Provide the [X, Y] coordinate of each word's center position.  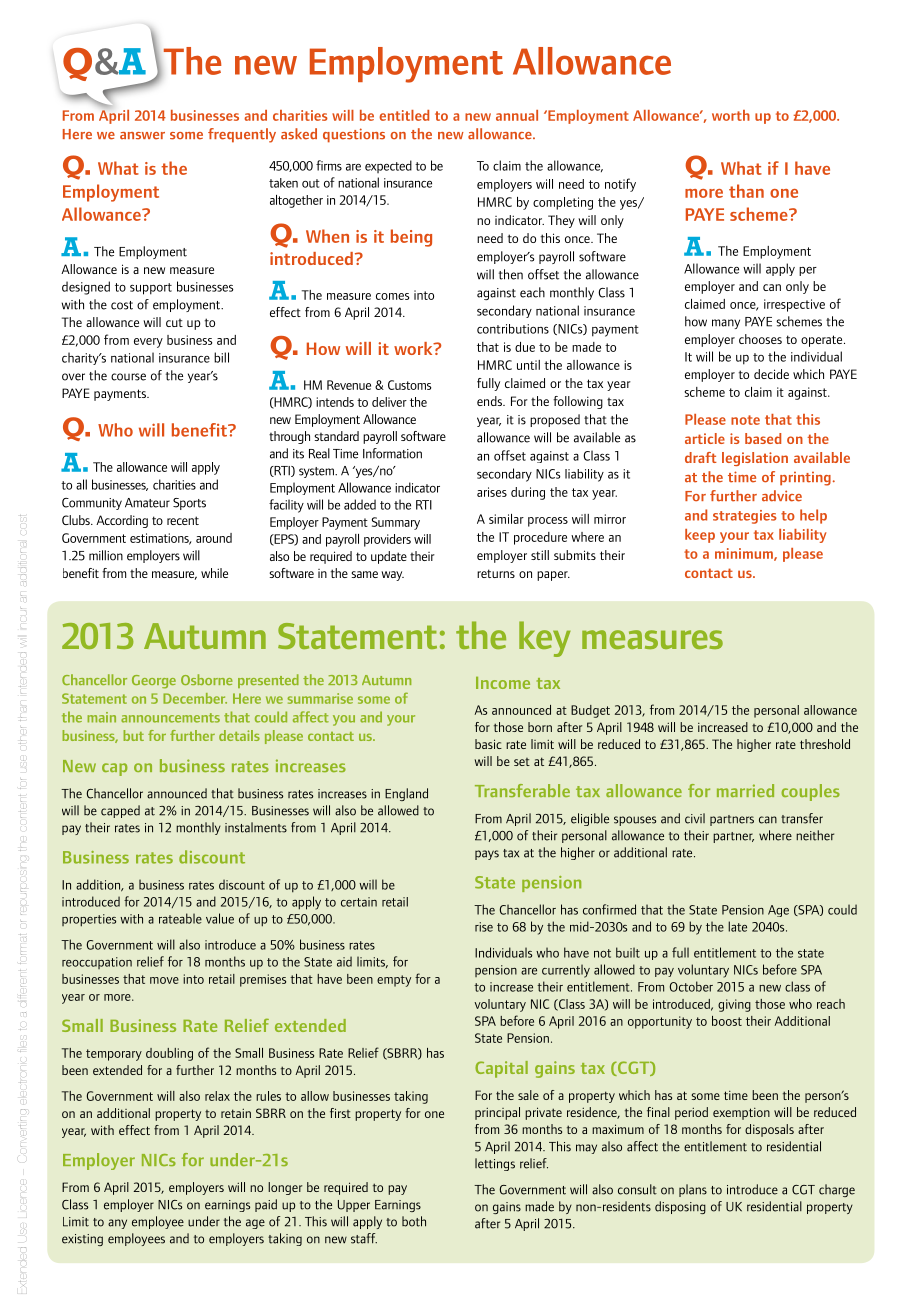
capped [120, 811]
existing [82, 1240]
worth [731, 115]
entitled [404, 115]
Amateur [147, 503]
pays [487, 855]
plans [693, 1190]
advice [782, 496]
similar [506, 519]
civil [695, 818]
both [414, 1221]
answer [142, 136]
